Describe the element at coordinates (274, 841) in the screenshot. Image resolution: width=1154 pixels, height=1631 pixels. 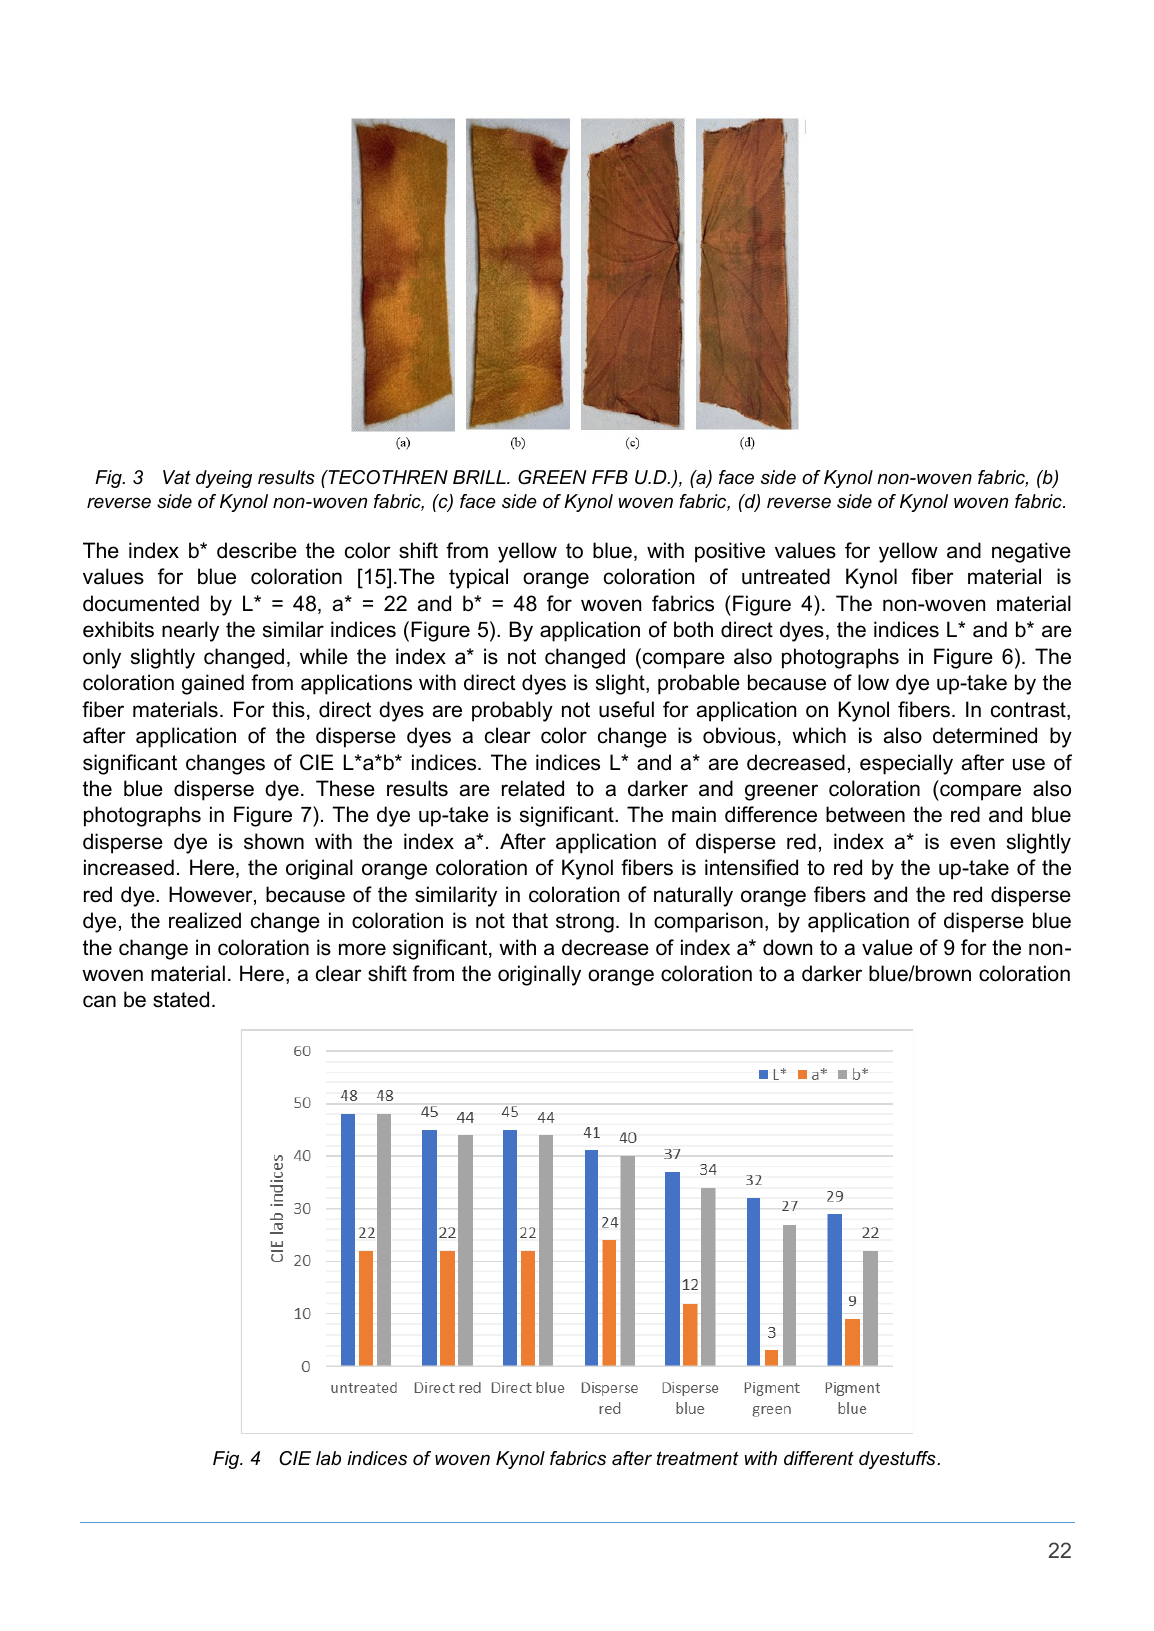
I see `shown` at that location.
